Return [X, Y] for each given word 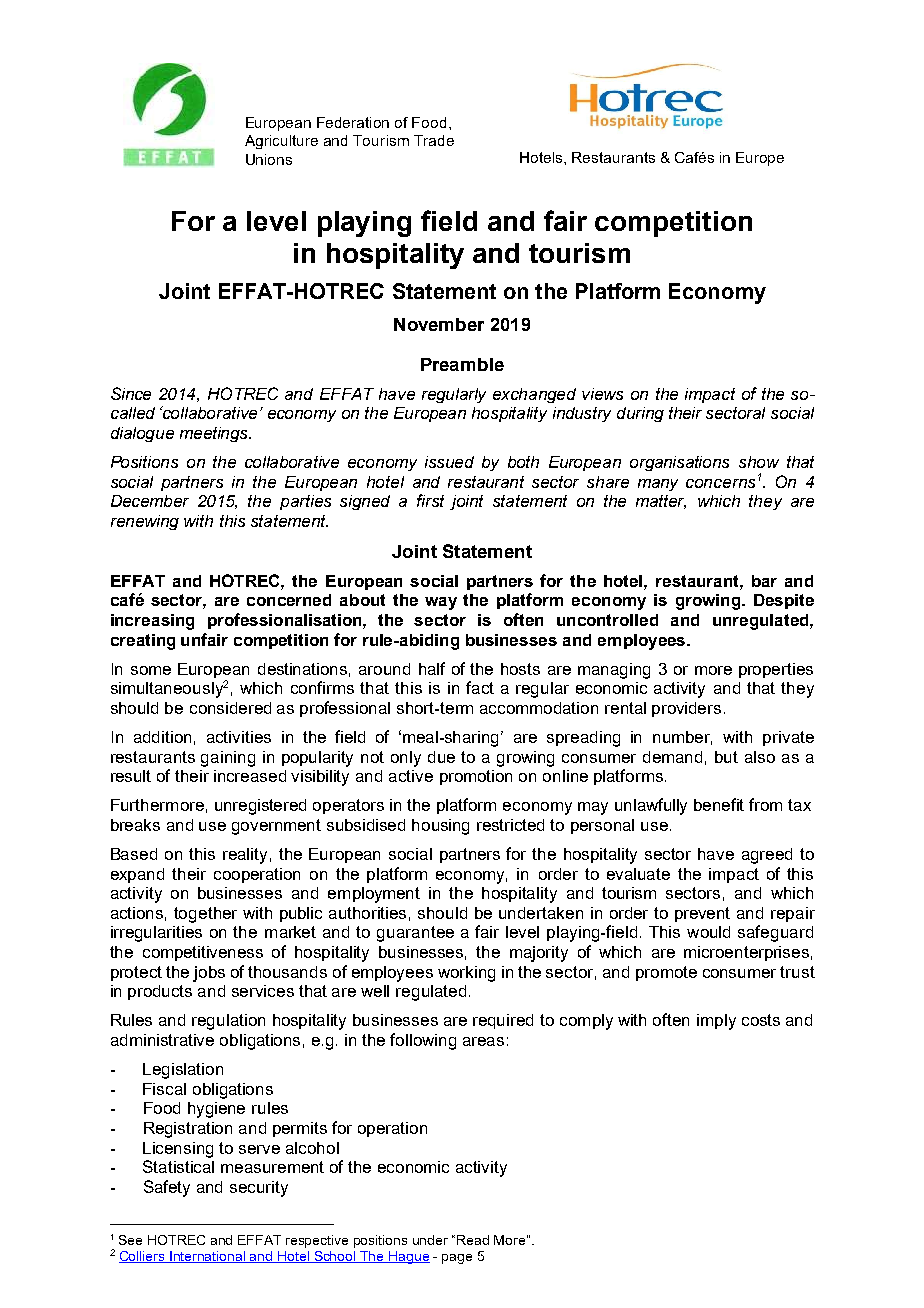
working [466, 974]
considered [230, 708]
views [602, 394]
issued [449, 462]
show [759, 462]
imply [716, 1022]
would [708, 932]
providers [686, 709]
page [457, 1259]
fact [480, 687]
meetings [215, 434]
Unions [269, 159]
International [208, 1257]
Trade [434, 140]
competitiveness [203, 953]
